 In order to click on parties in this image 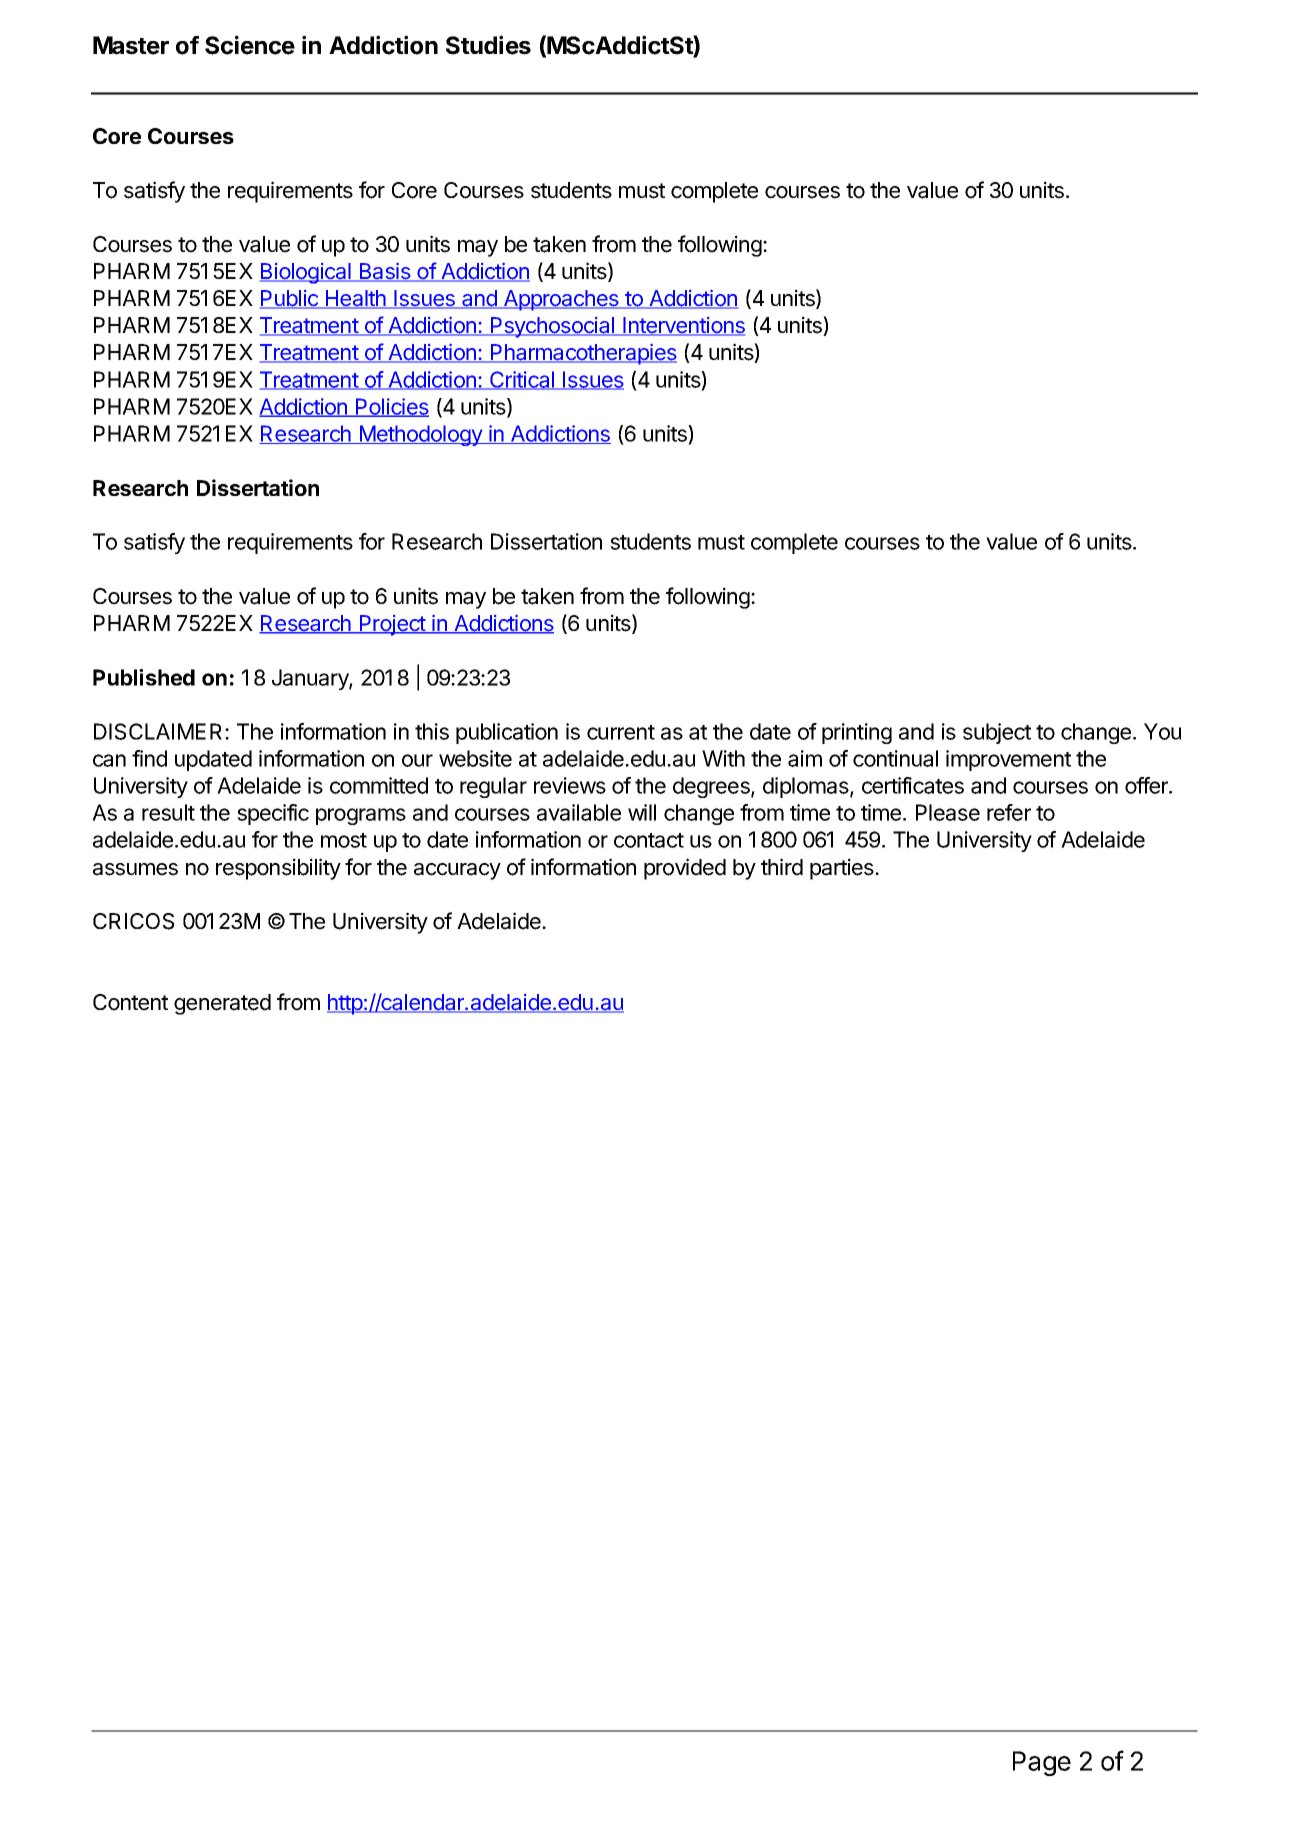, I will do `click(843, 869)`.
